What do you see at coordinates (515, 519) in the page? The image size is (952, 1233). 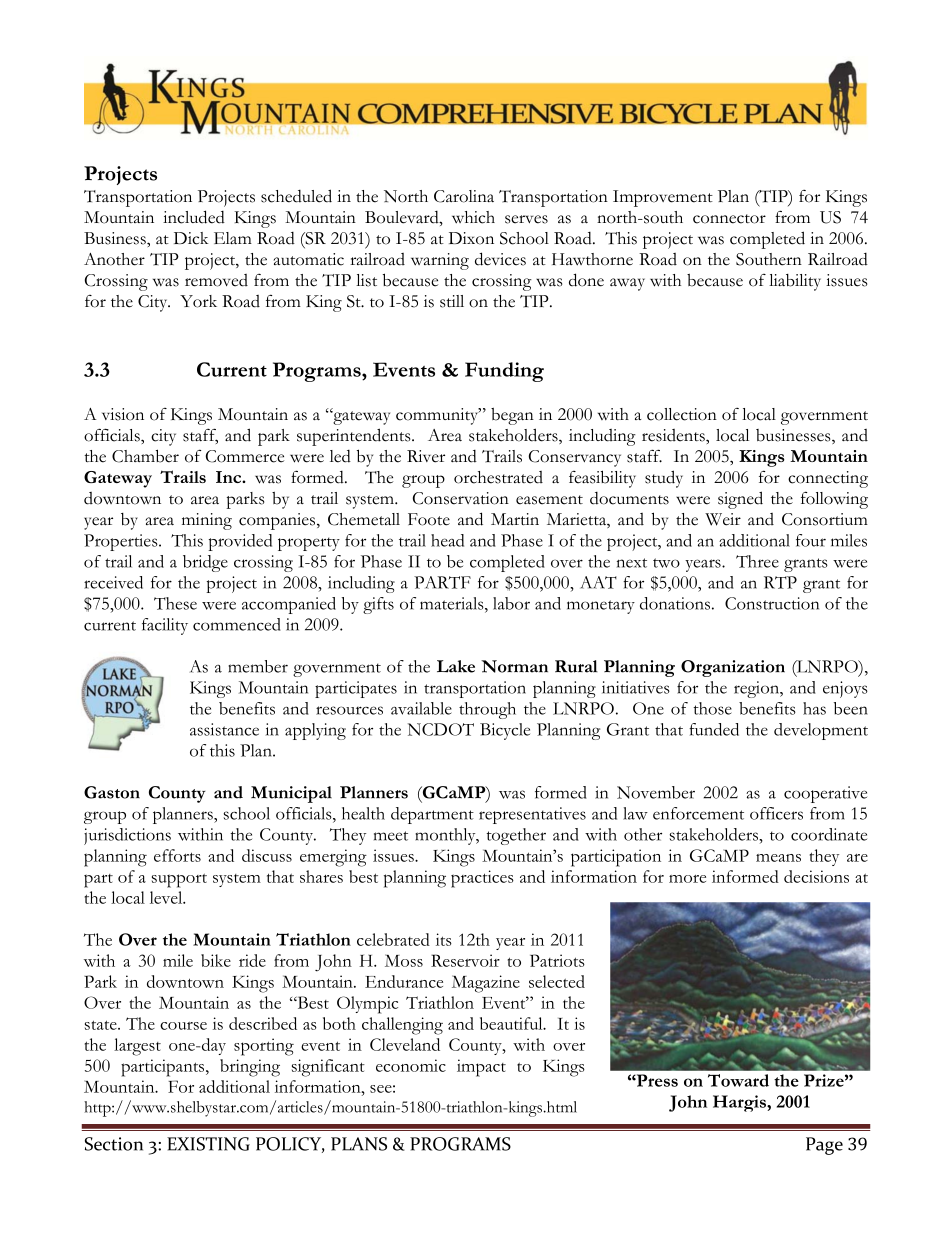 I see `Martin` at bounding box center [515, 519].
